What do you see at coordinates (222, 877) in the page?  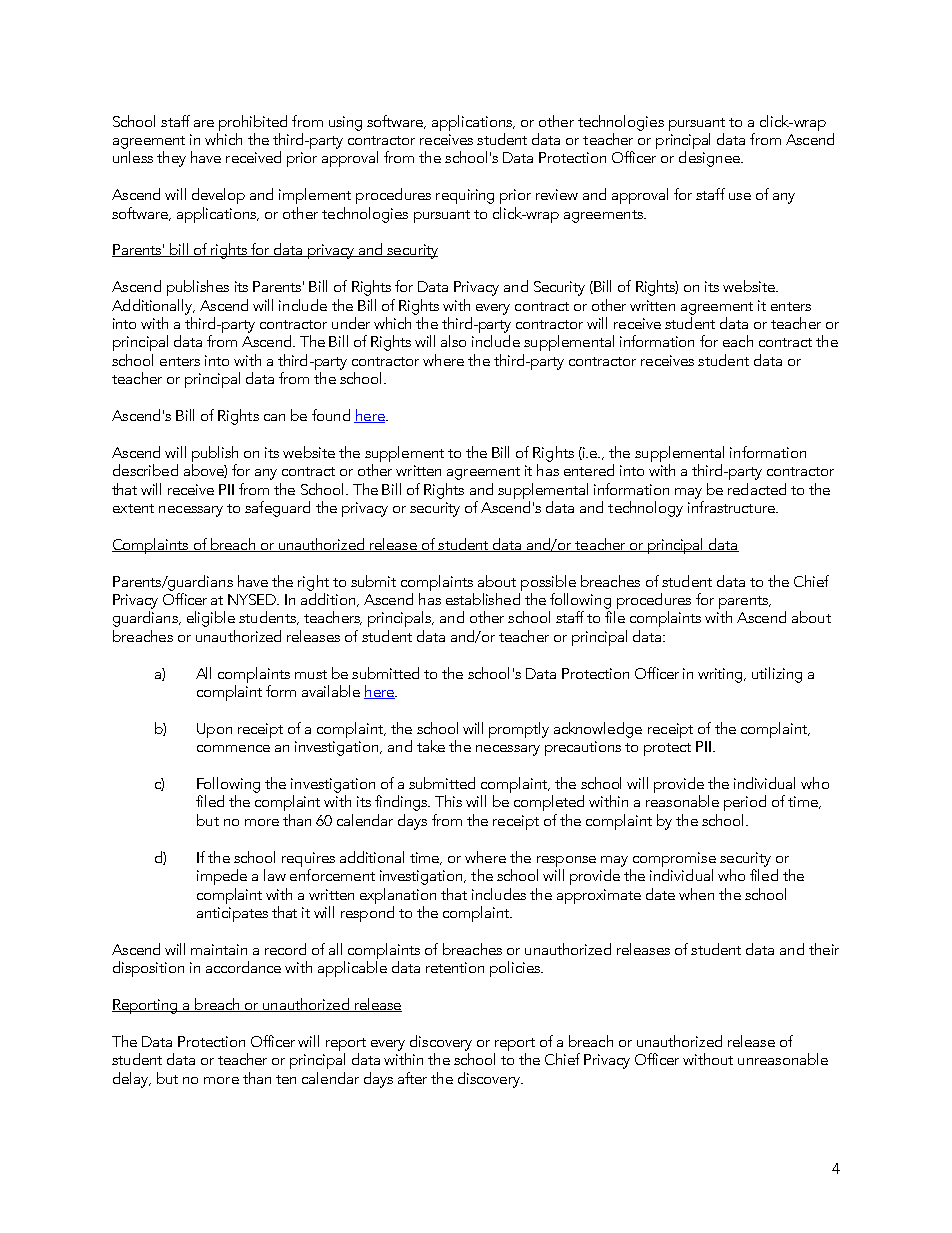 I see `impede` at bounding box center [222, 877].
